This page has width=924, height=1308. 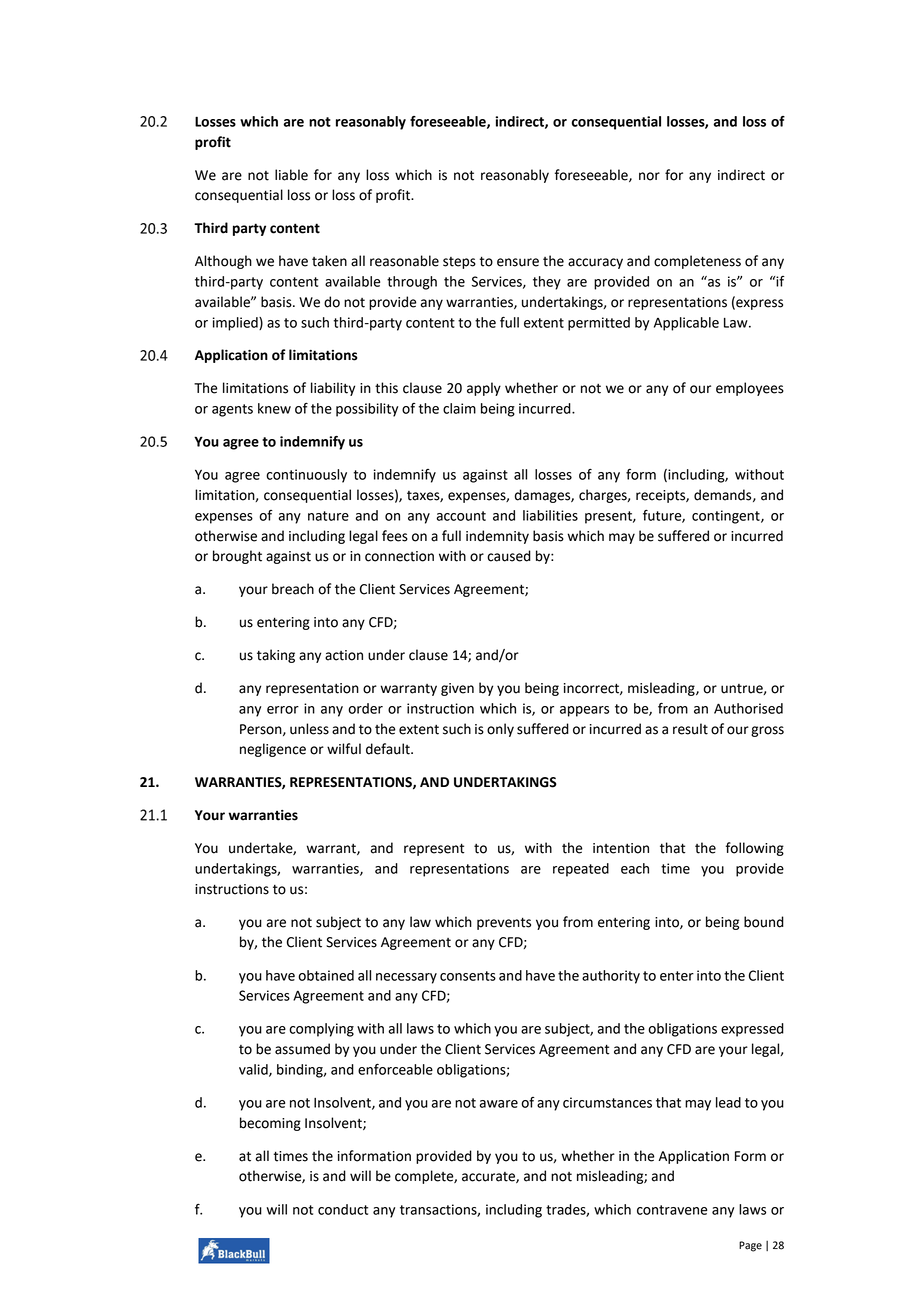 I want to click on nature, so click(x=328, y=516).
